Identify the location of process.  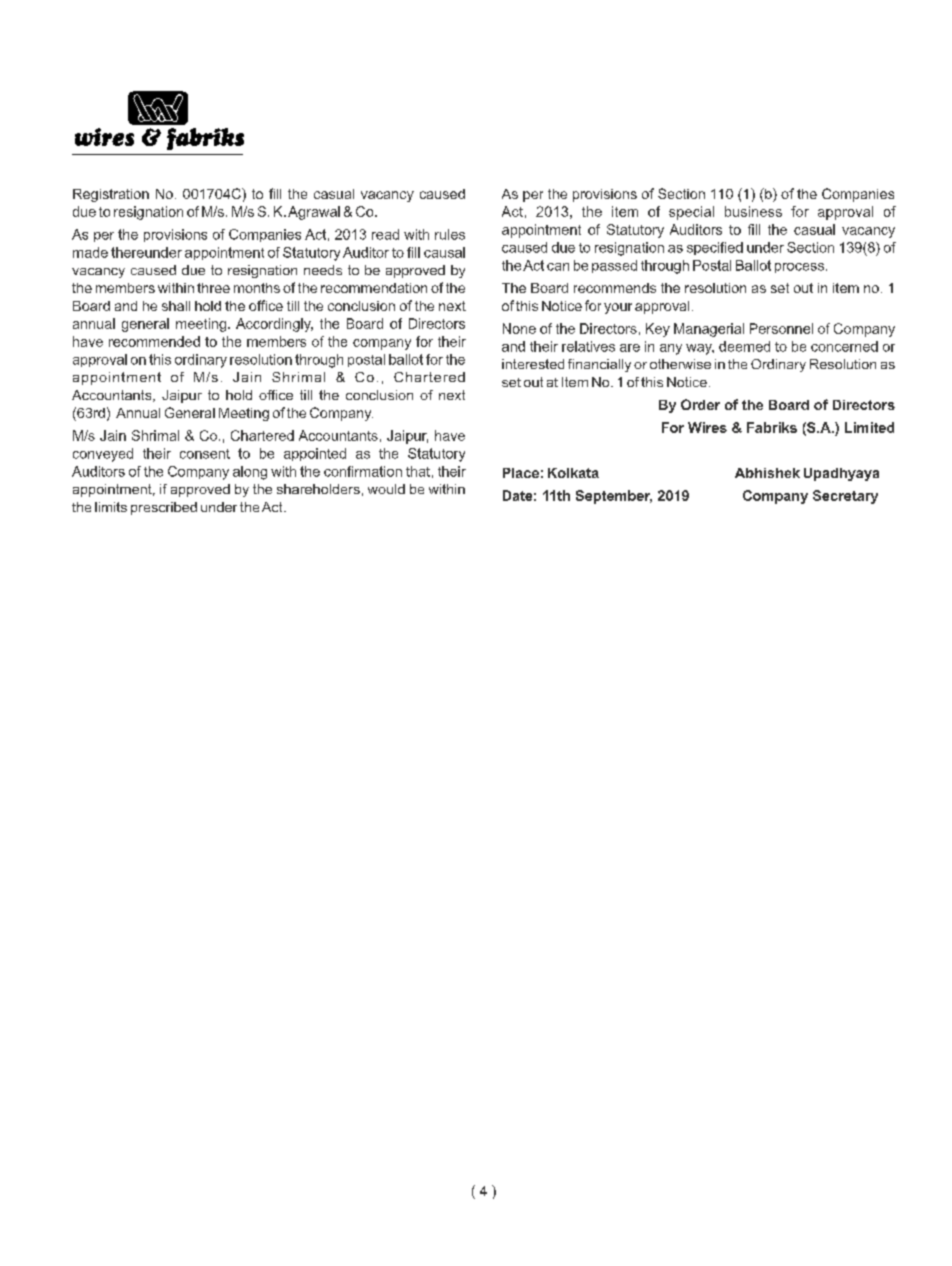
(799, 268).
